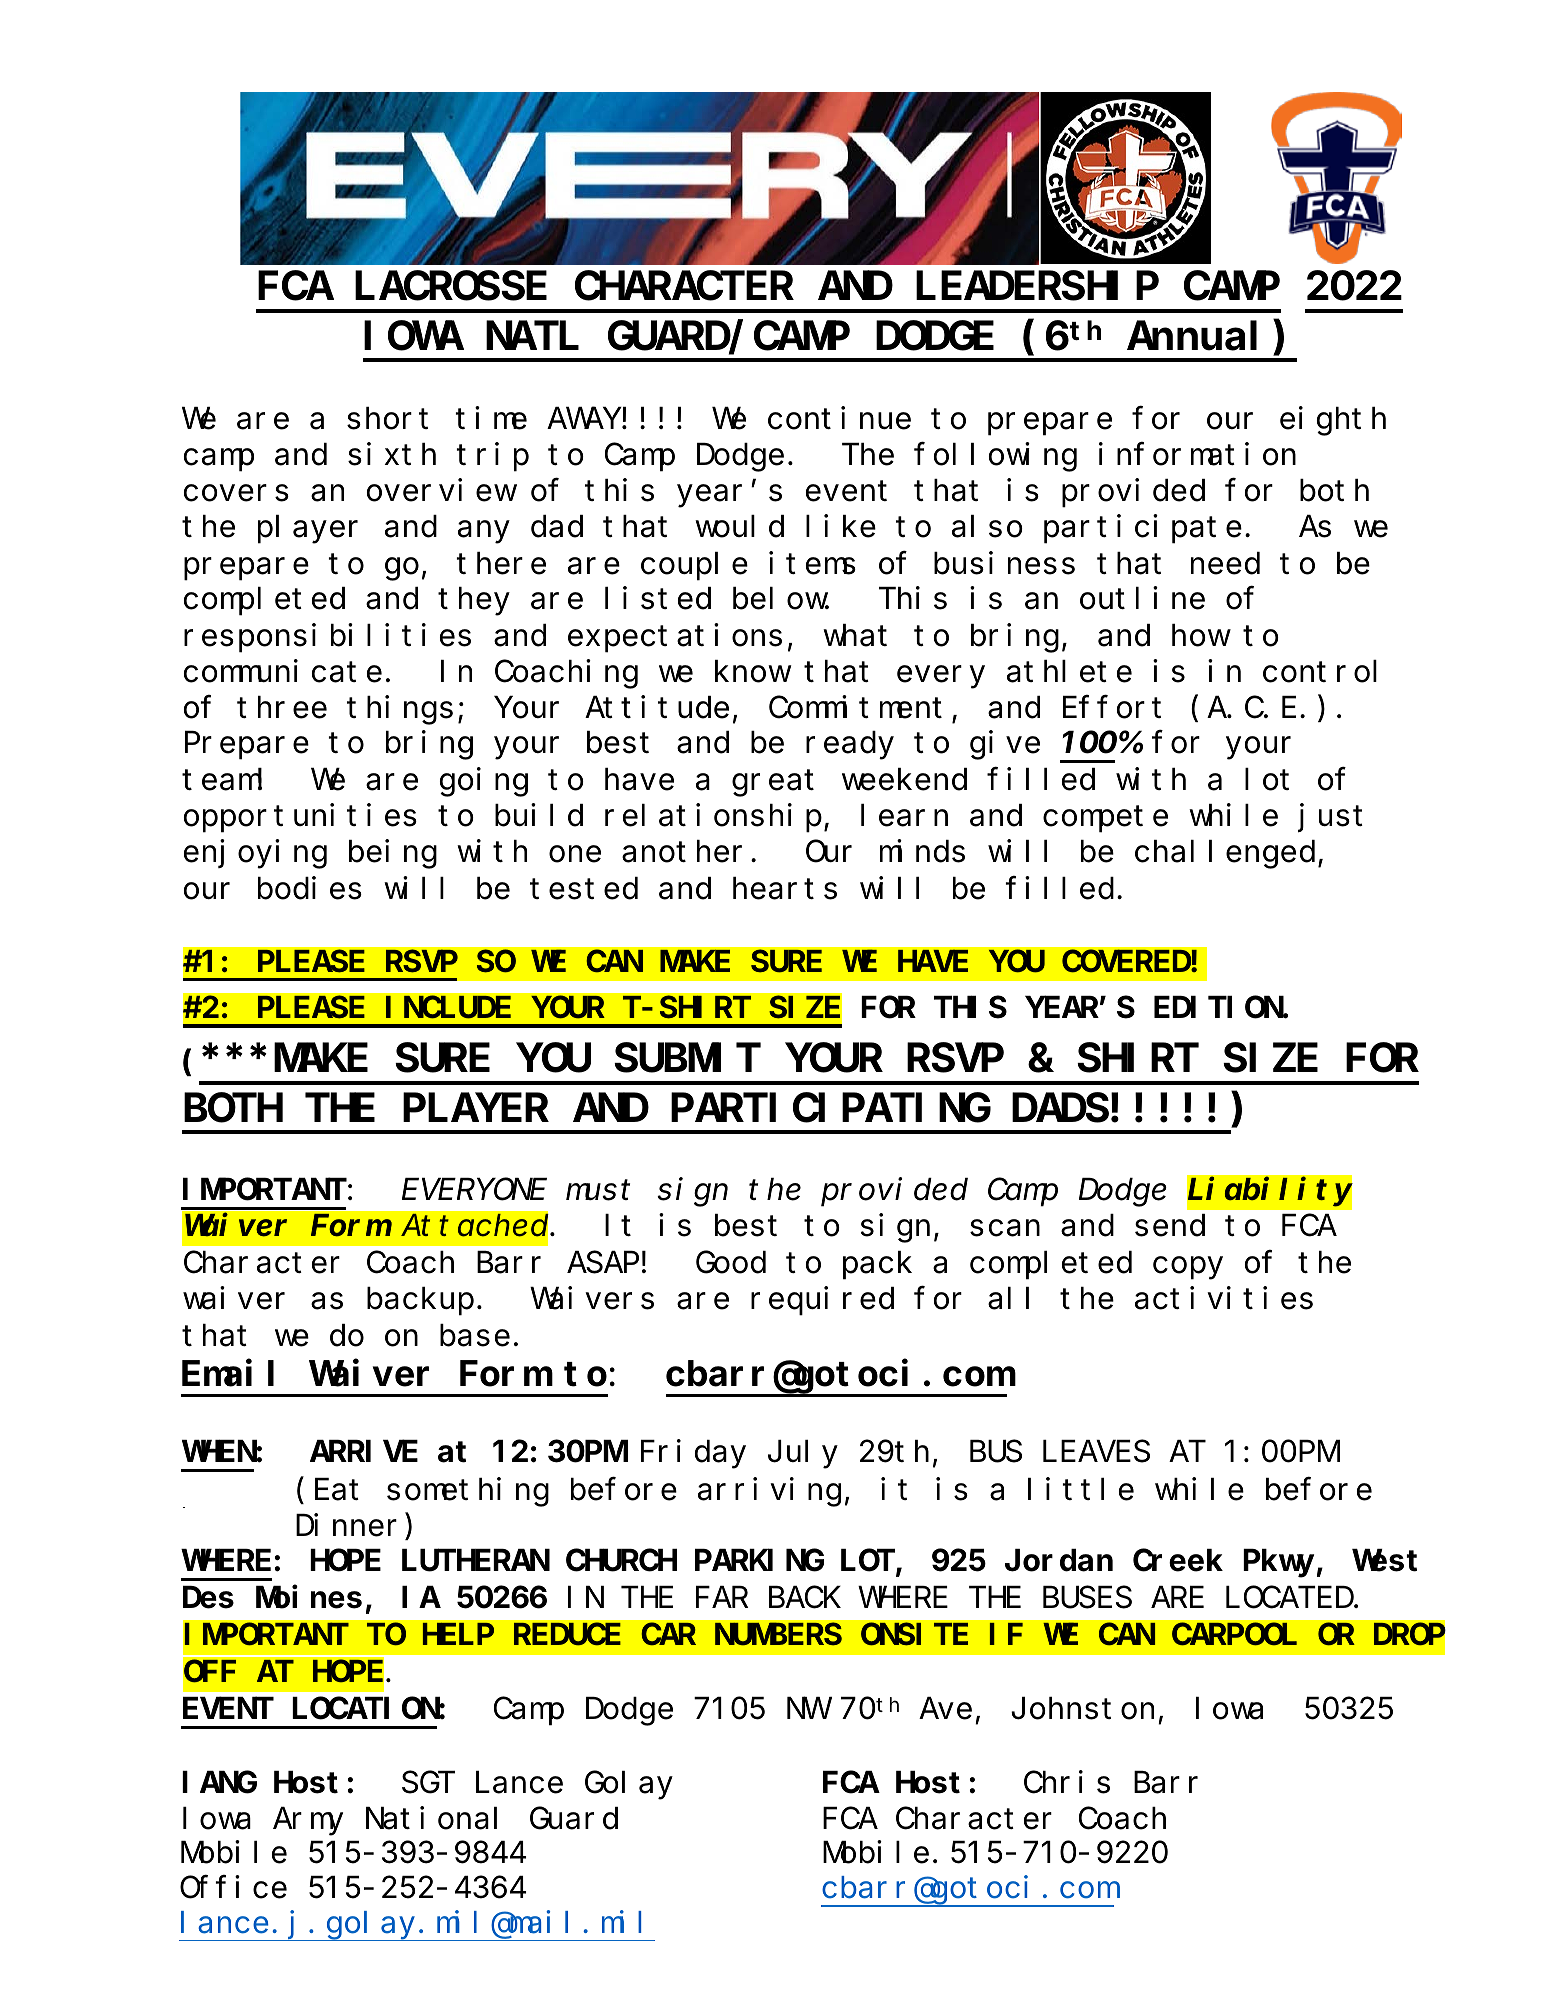 Image resolution: width=1555 pixels, height=2013 pixels. I want to click on continue, so click(839, 418).
